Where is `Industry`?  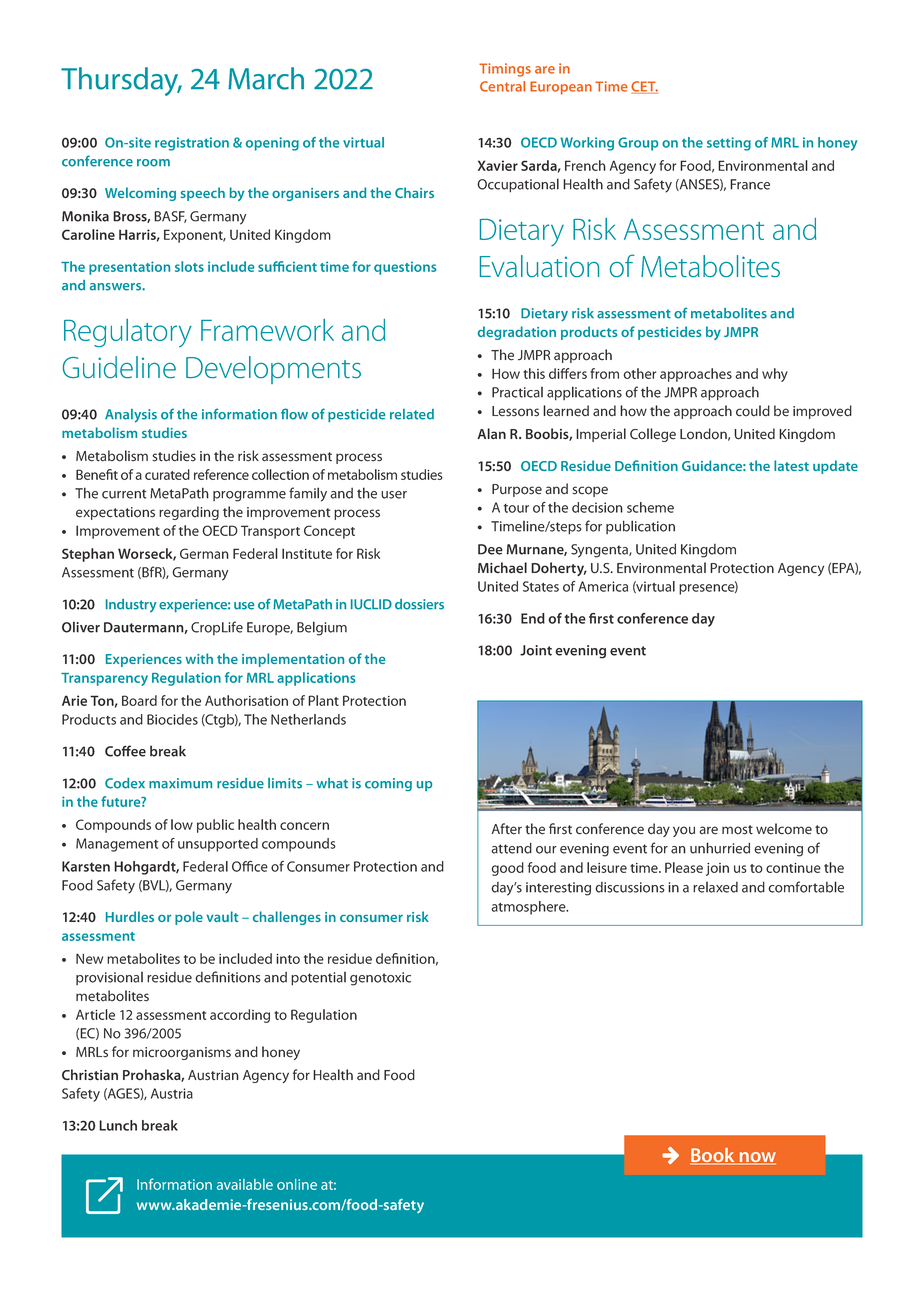
Industry is located at coordinates (131, 606).
